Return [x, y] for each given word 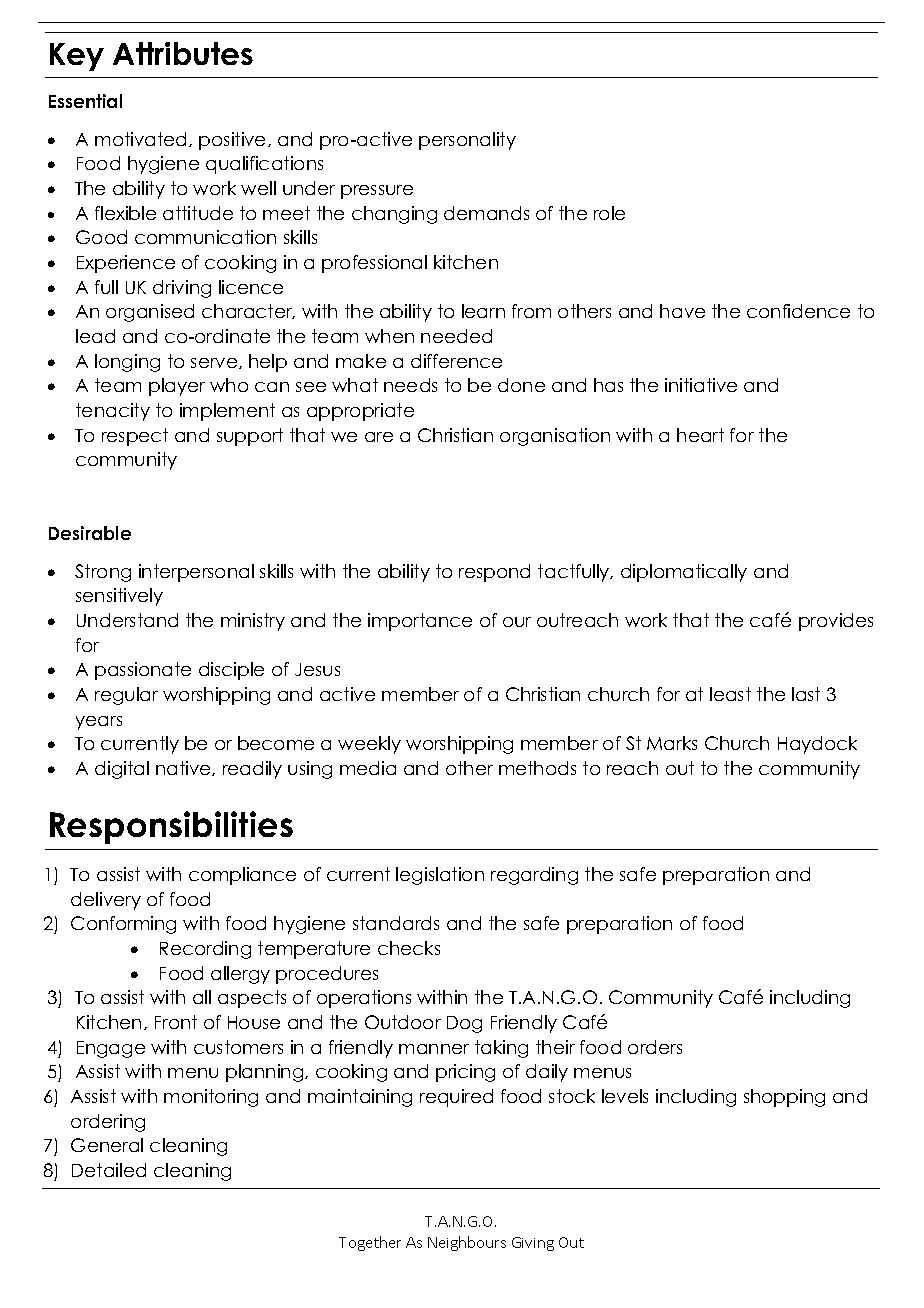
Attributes [183, 53]
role [609, 213]
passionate [143, 671]
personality [467, 141]
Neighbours [467, 1243]
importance [420, 622]
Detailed [109, 1170]
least [730, 694]
